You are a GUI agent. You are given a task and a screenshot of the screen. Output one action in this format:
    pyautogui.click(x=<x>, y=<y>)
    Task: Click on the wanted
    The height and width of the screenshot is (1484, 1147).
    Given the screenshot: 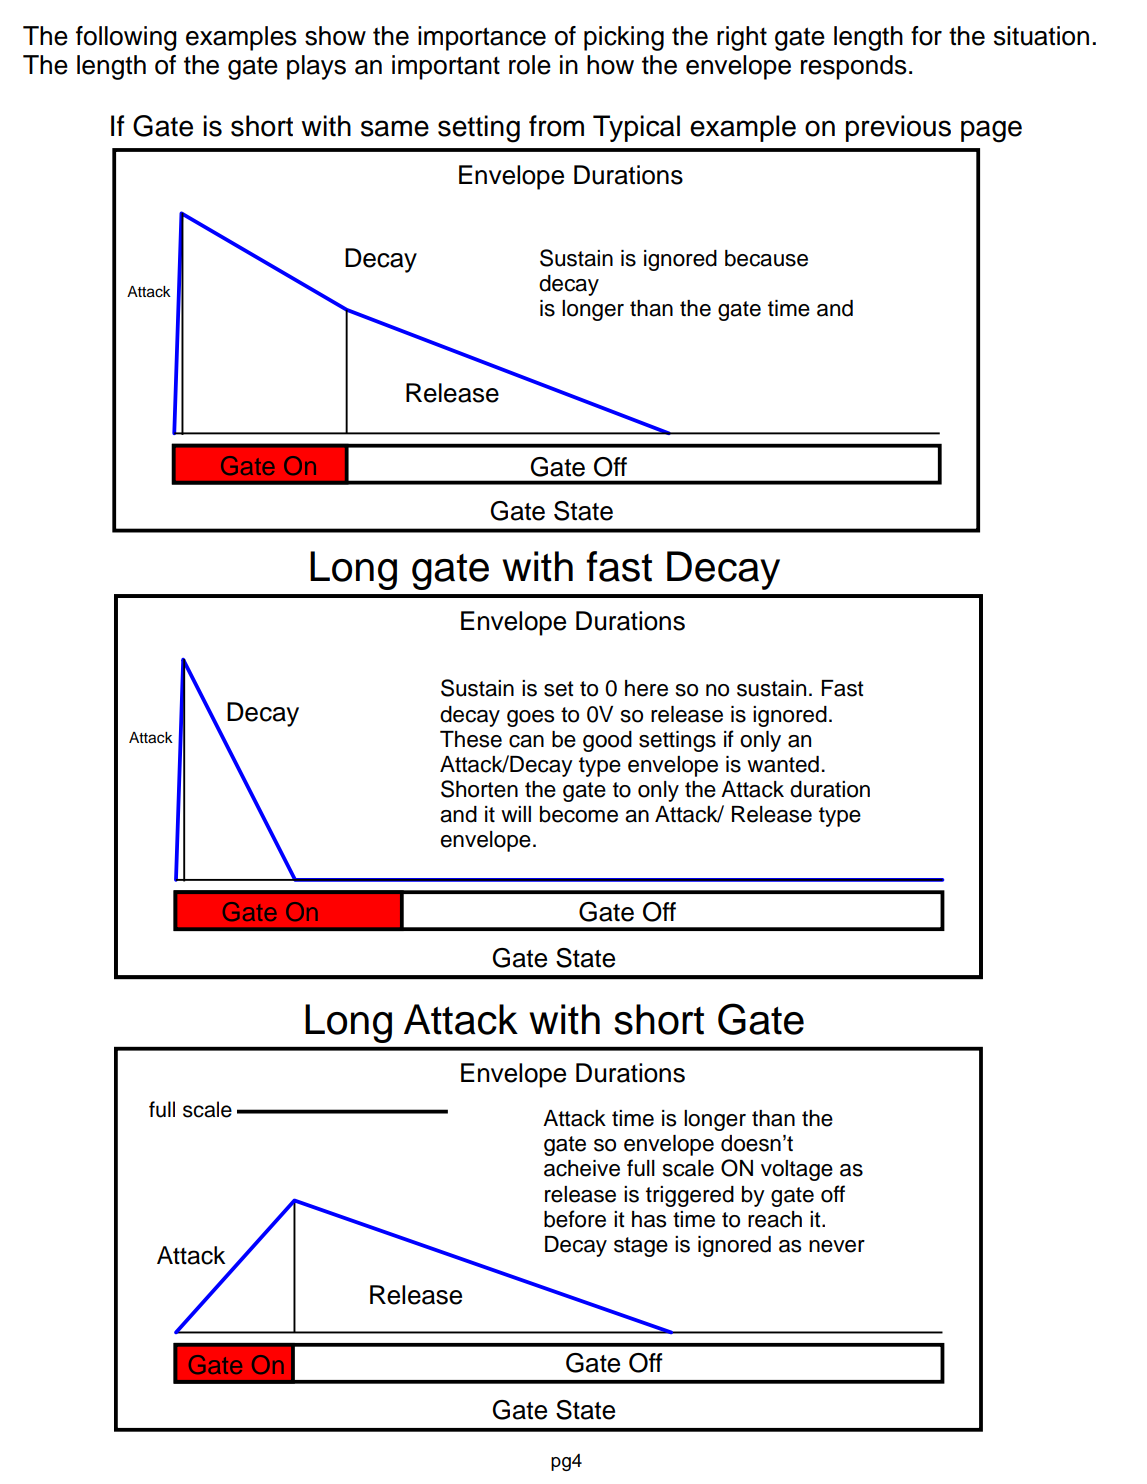 What is the action you would take?
    pyautogui.click(x=783, y=764)
